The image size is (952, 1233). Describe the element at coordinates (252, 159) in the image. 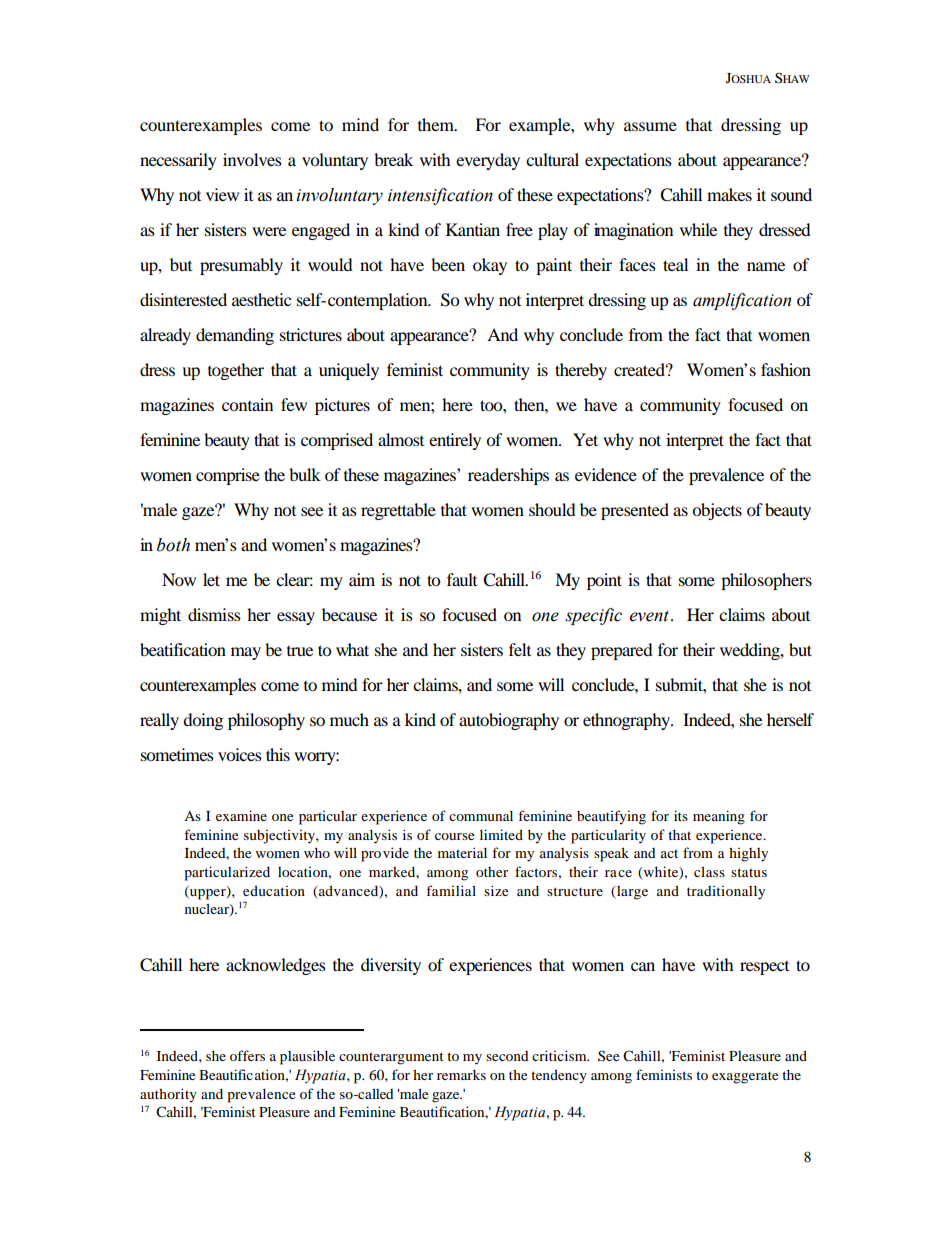

I see `involves` at that location.
